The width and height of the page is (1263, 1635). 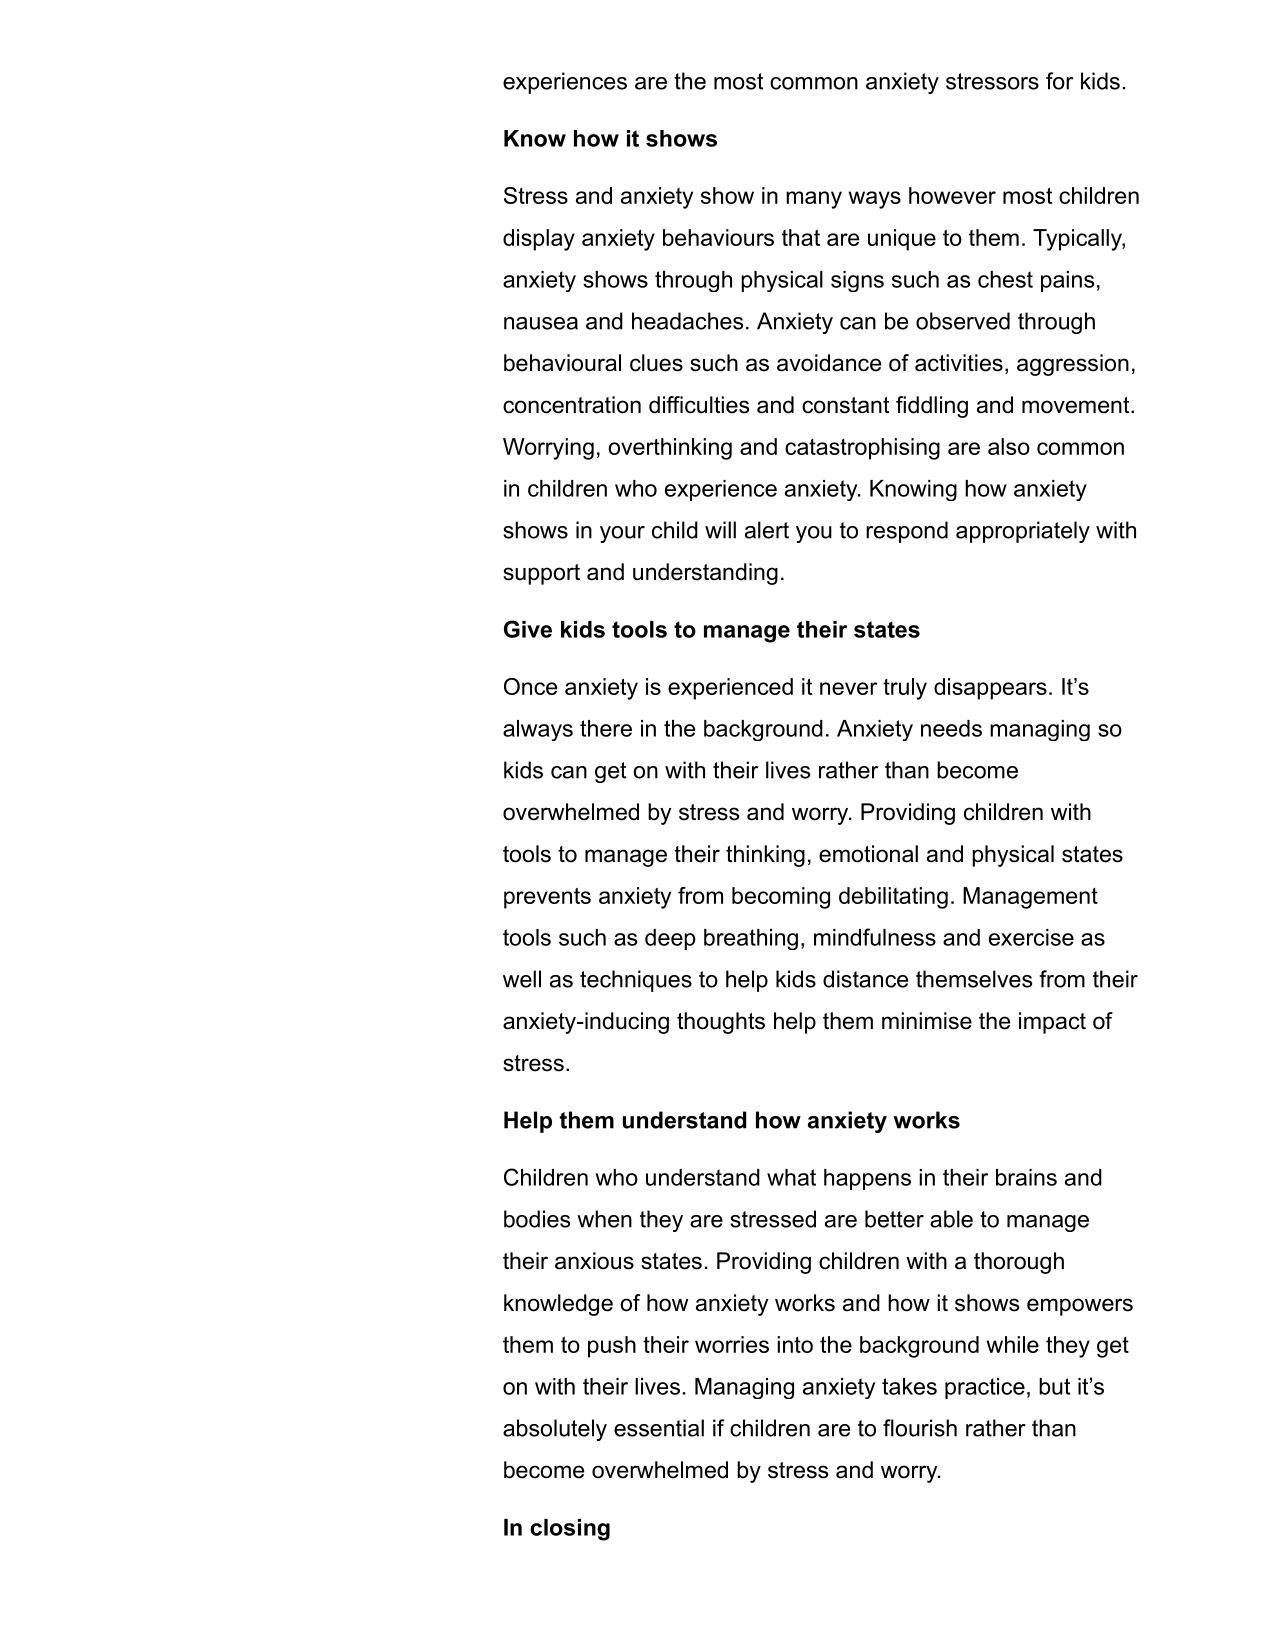 What do you see at coordinates (951, 728) in the page?
I see `needs` at bounding box center [951, 728].
